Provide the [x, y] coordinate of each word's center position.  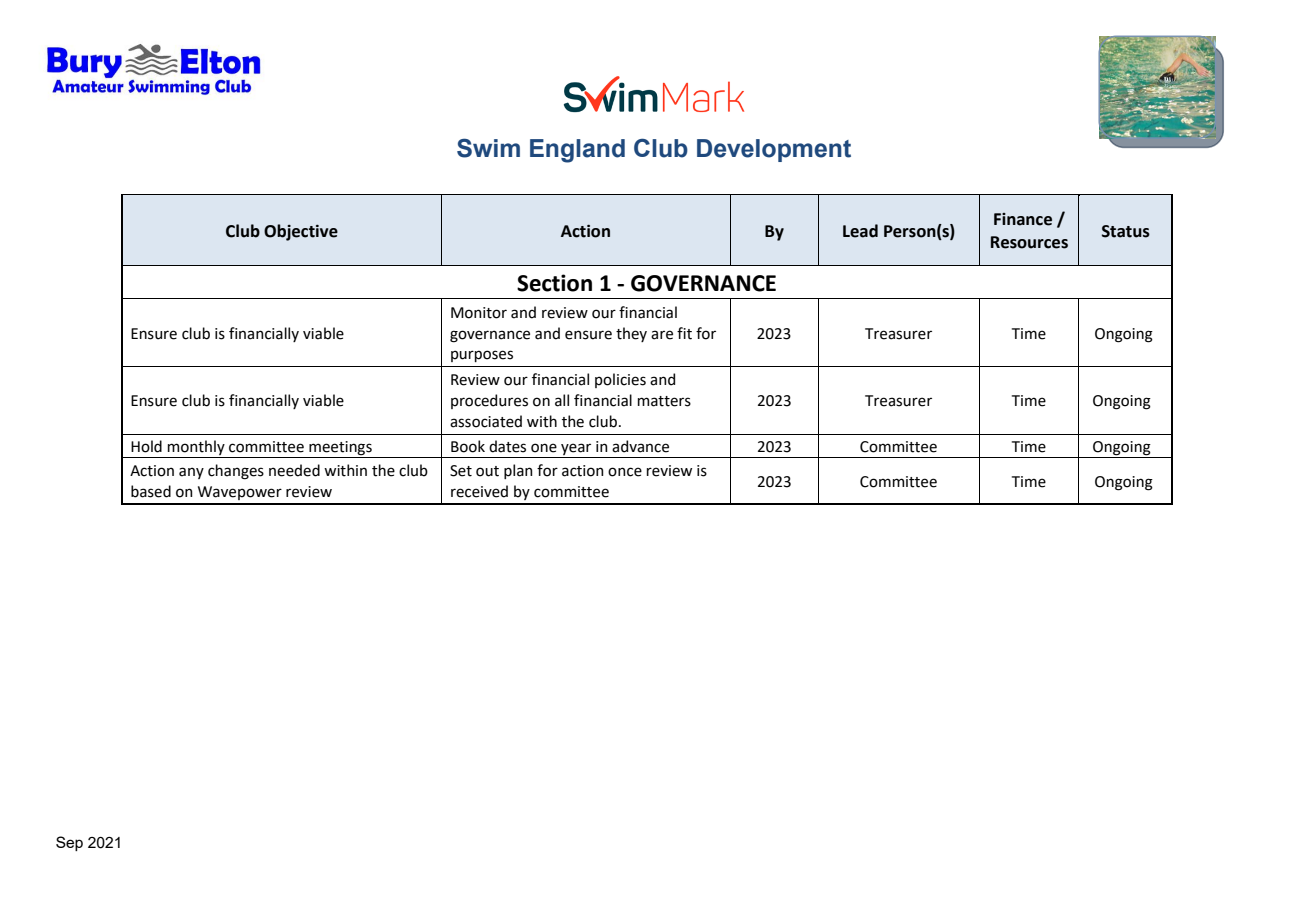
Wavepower [240, 493]
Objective [301, 232]
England [577, 151]
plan [518, 471]
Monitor [479, 313]
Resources [1029, 242]
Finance [1023, 219]
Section [554, 283]
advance [640, 446]
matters [664, 401]
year [576, 449]
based [151, 491]
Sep [69, 843]
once [625, 472]
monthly [196, 447]
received [479, 491]
